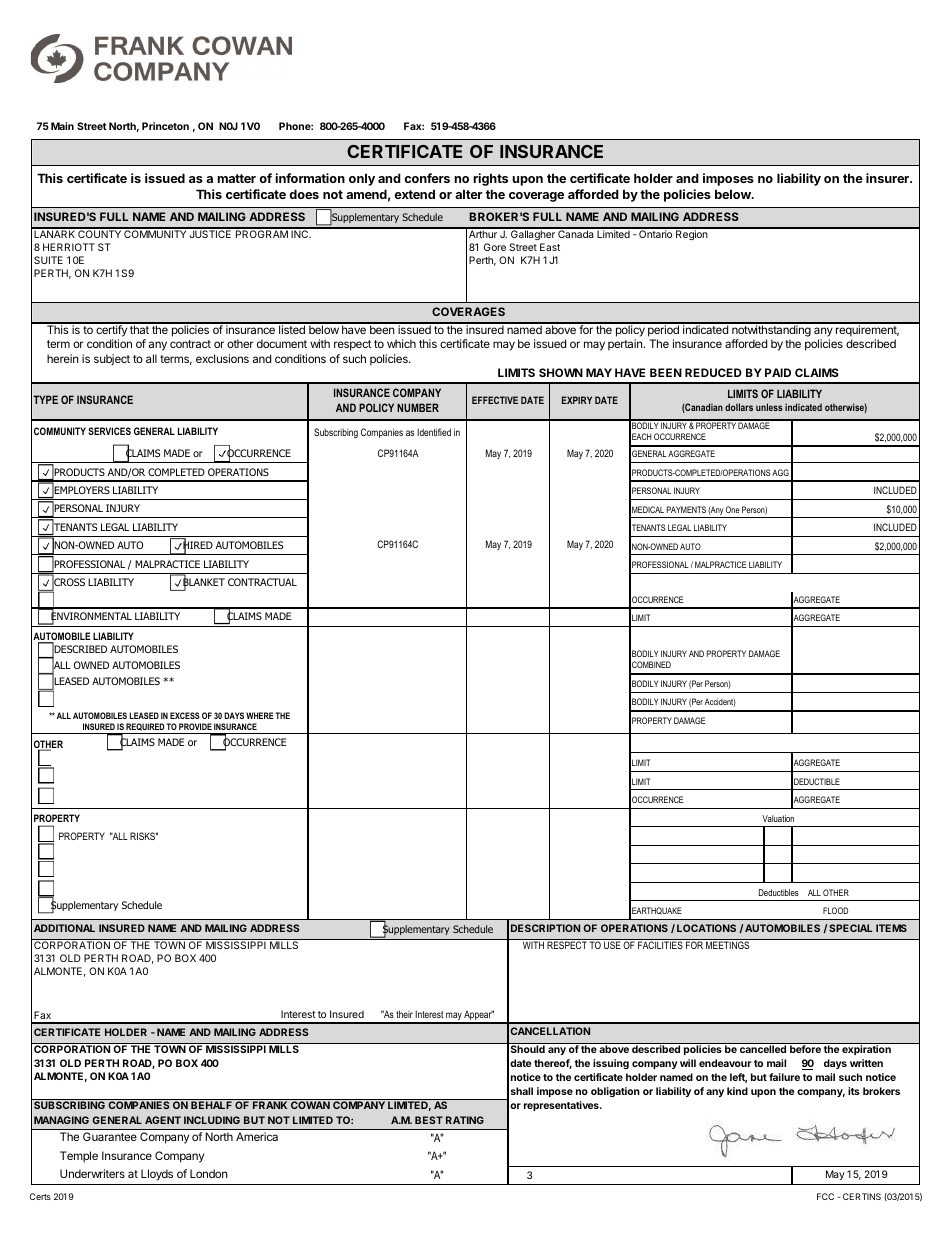  I want to click on PAYMENTS, so click(686, 509).
